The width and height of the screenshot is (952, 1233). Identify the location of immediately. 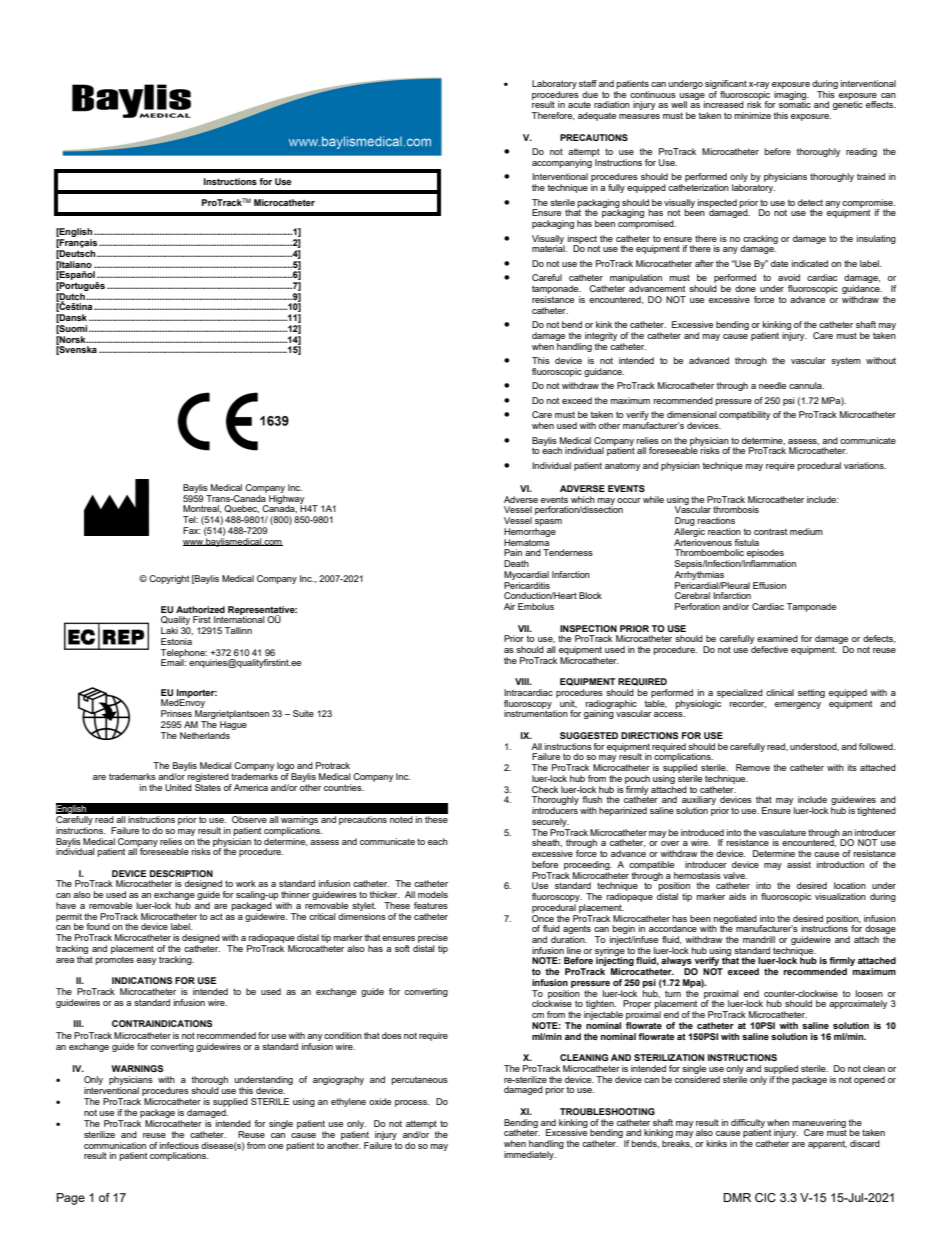
(530, 1155).
